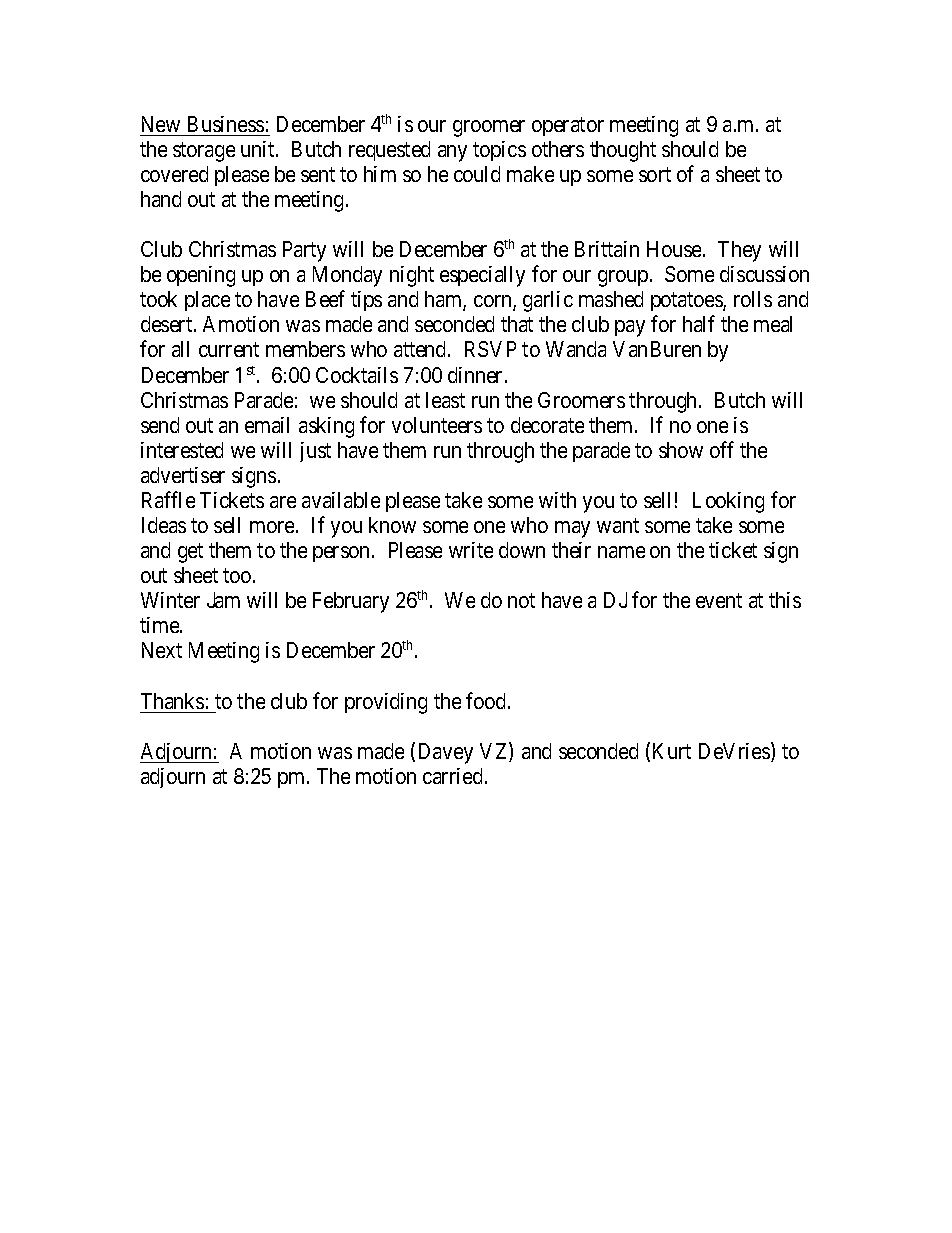 The height and width of the document is (1233, 952). What do you see at coordinates (494, 303) in the document?
I see `corn` at bounding box center [494, 303].
